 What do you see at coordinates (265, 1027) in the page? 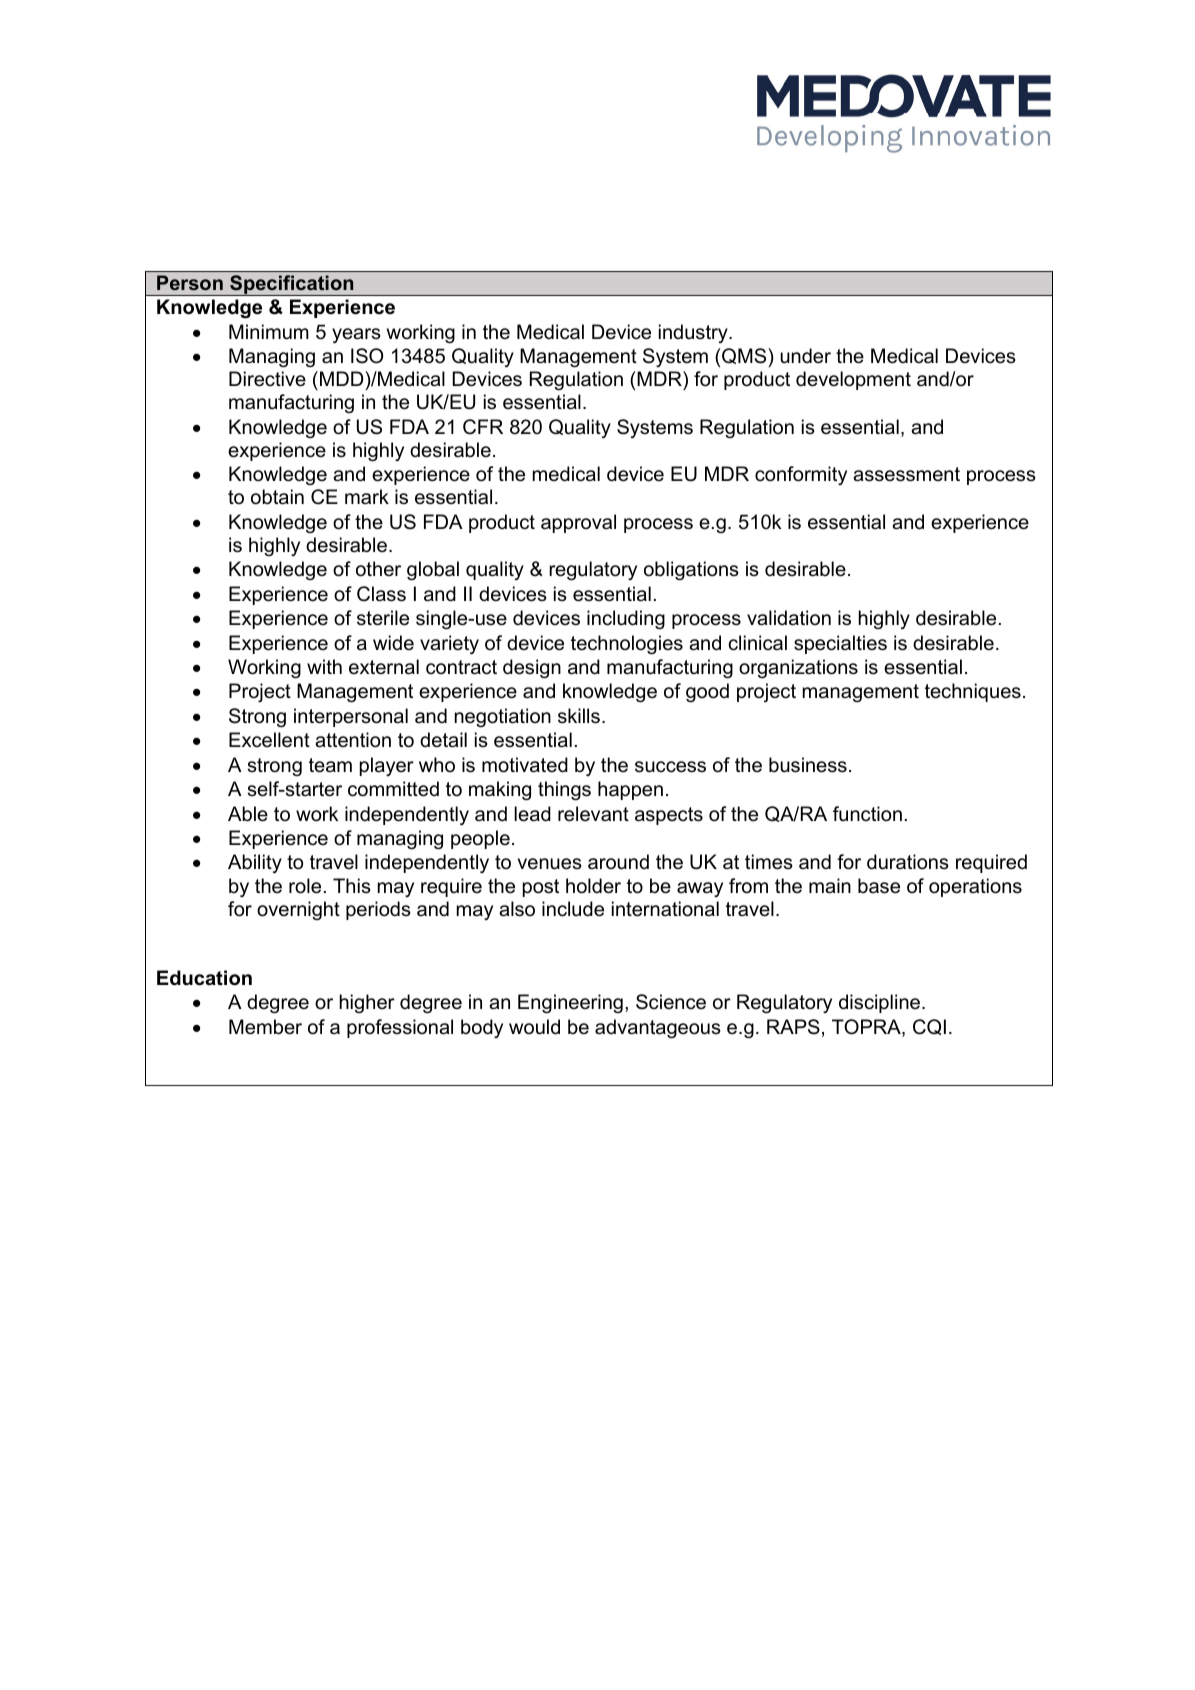
I see `Member` at bounding box center [265, 1027].
